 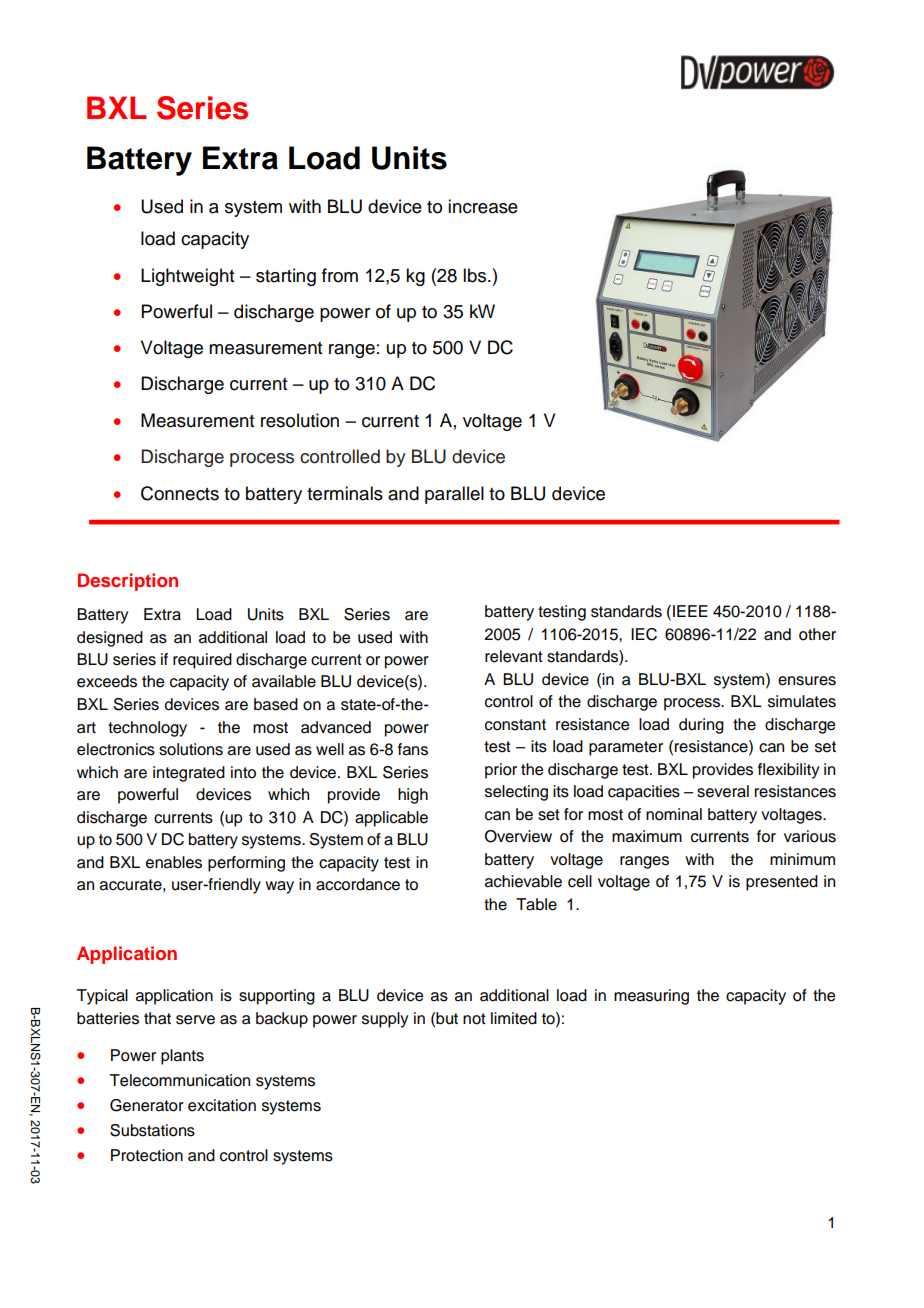 I want to click on relevant, so click(x=514, y=656).
